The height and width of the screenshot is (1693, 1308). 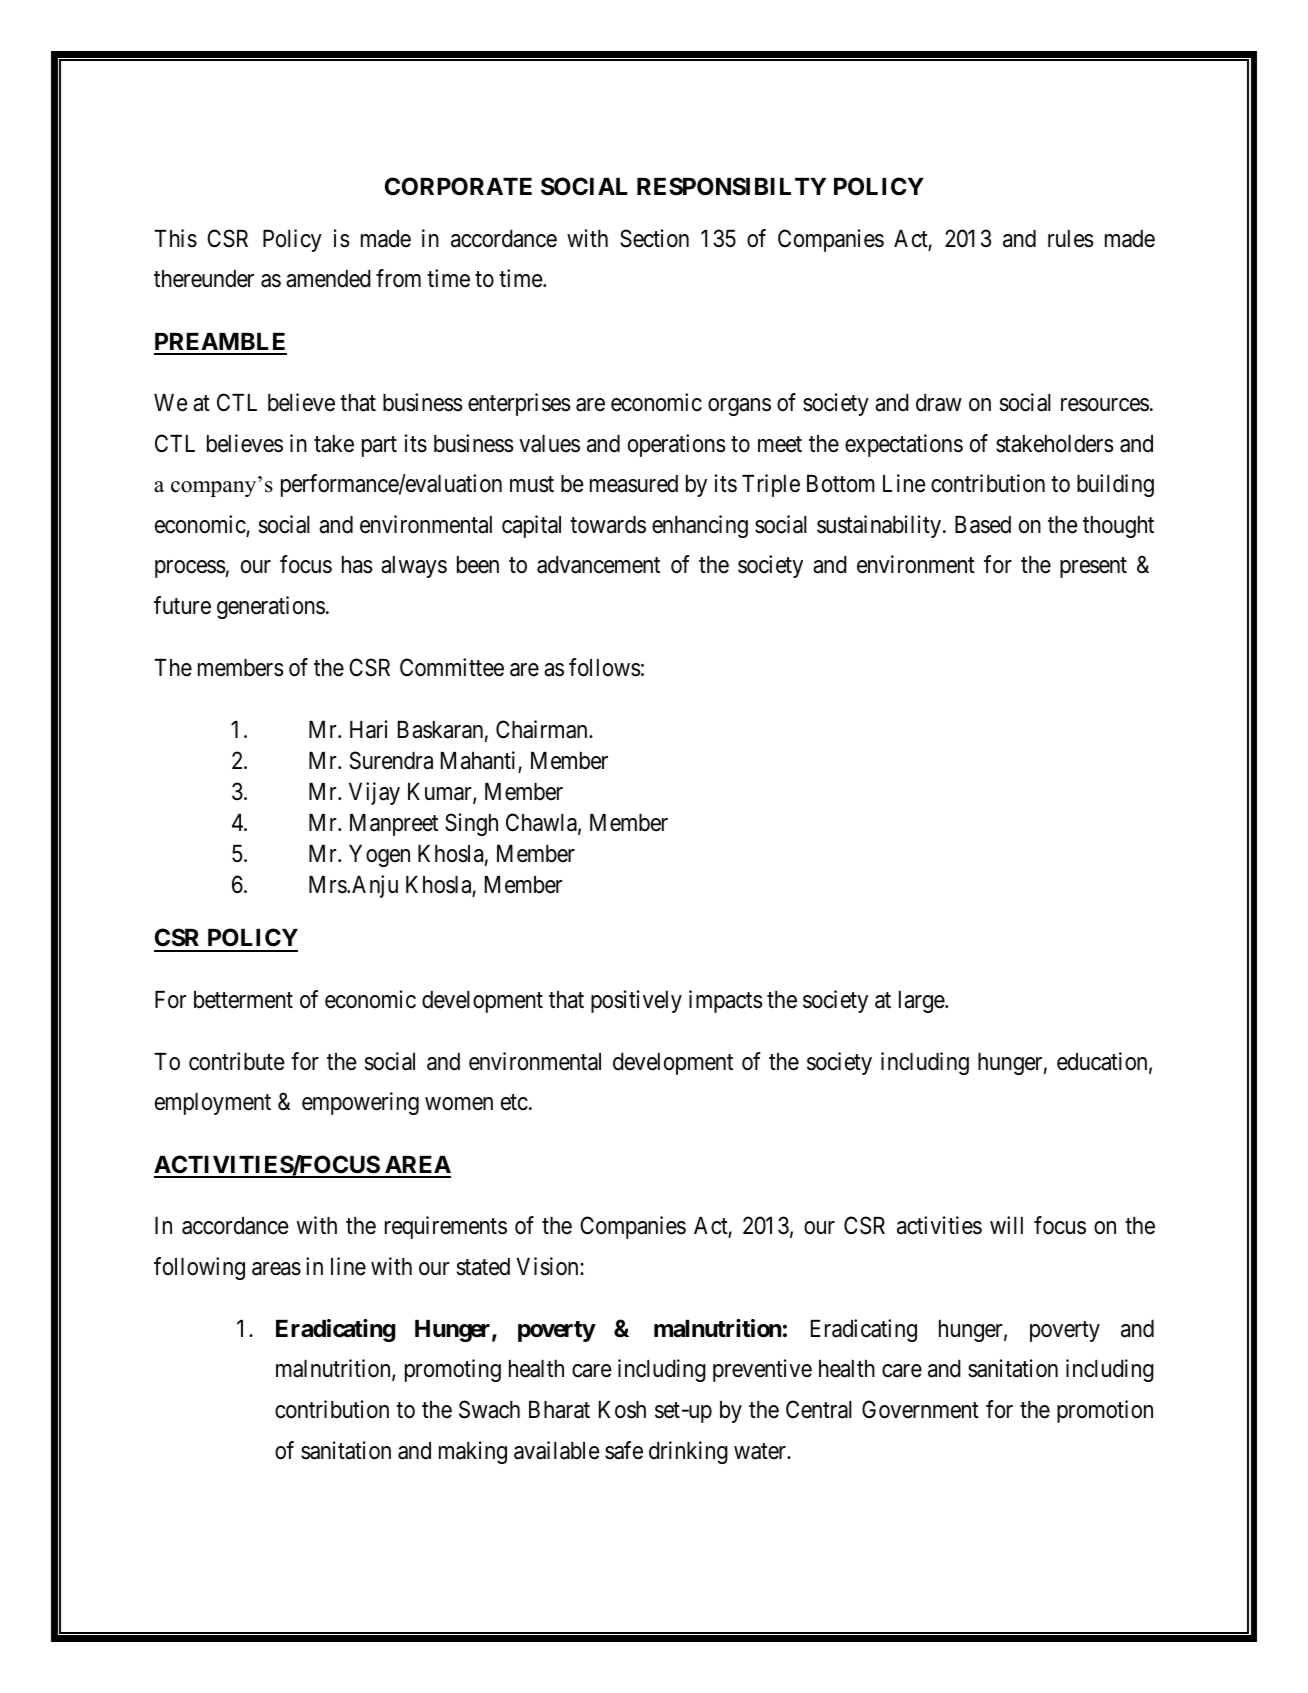 What do you see at coordinates (654, 238) in the screenshot?
I see `Section` at bounding box center [654, 238].
